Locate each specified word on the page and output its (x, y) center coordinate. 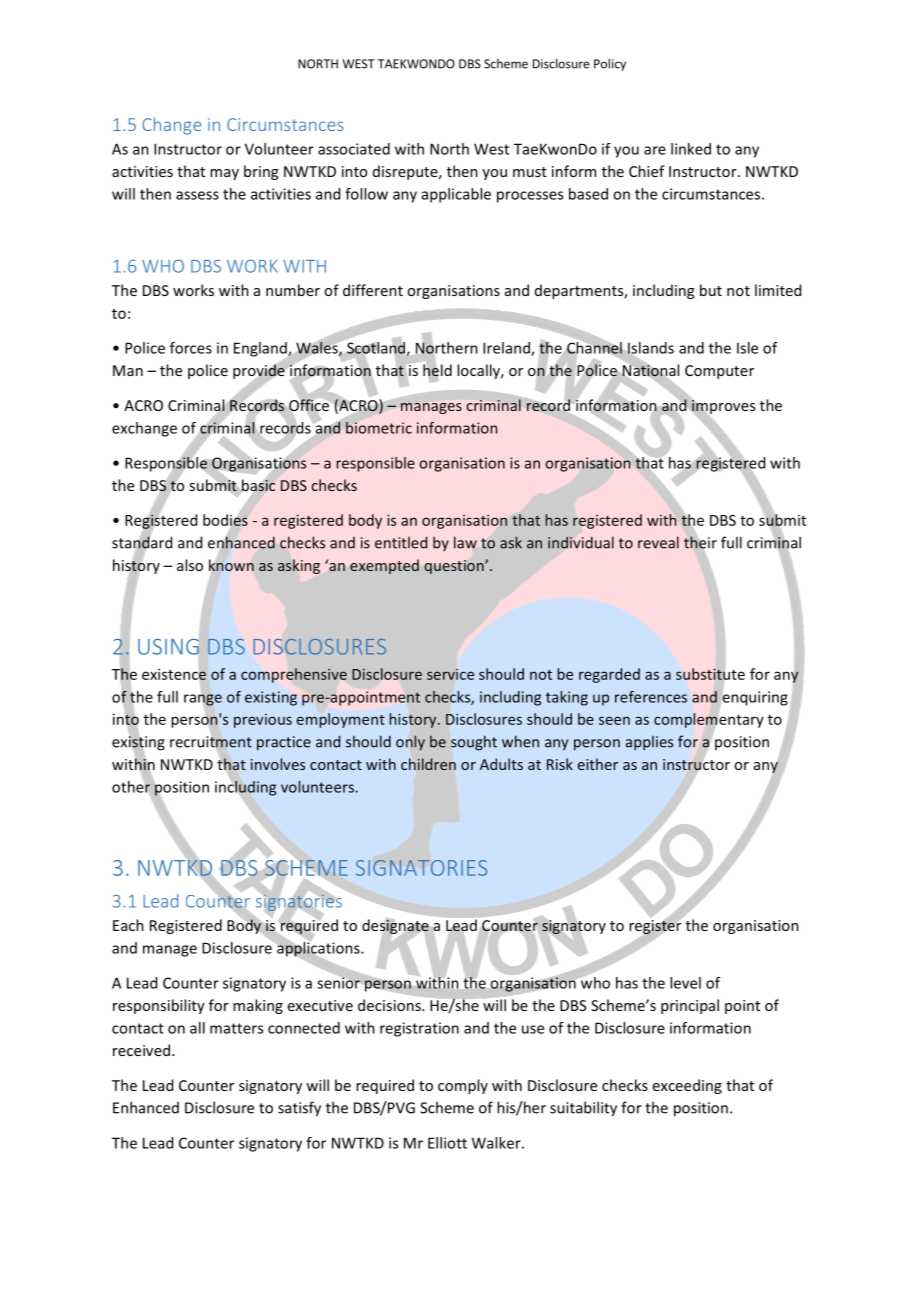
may (224, 174)
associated (354, 149)
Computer (719, 372)
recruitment (211, 742)
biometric (379, 428)
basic (258, 485)
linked (691, 149)
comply (463, 1086)
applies (649, 743)
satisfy (299, 1109)
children (428, 764)
